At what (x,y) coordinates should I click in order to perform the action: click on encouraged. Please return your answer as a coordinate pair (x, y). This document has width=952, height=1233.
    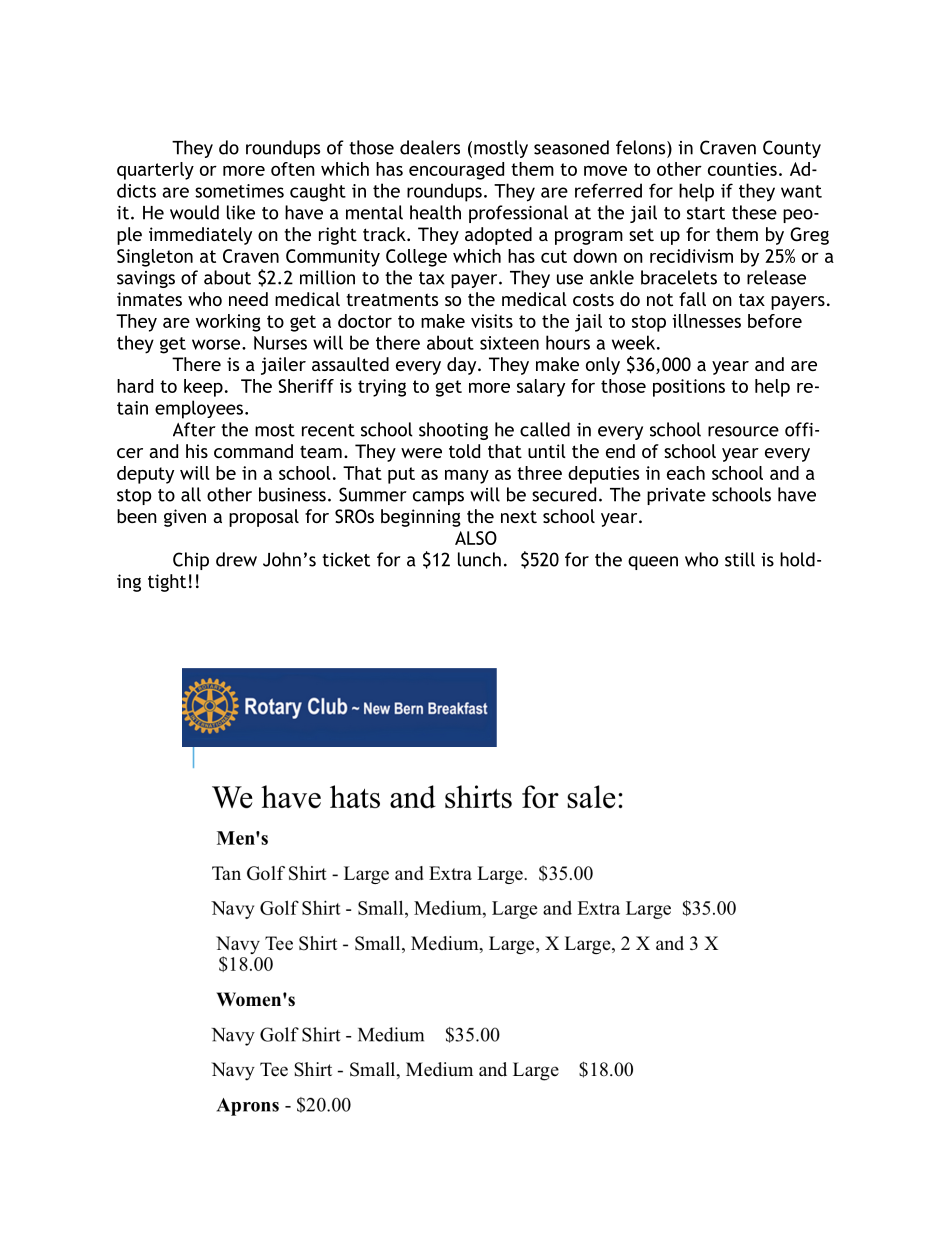
    Looking at the image, I should click on (456, 171).
